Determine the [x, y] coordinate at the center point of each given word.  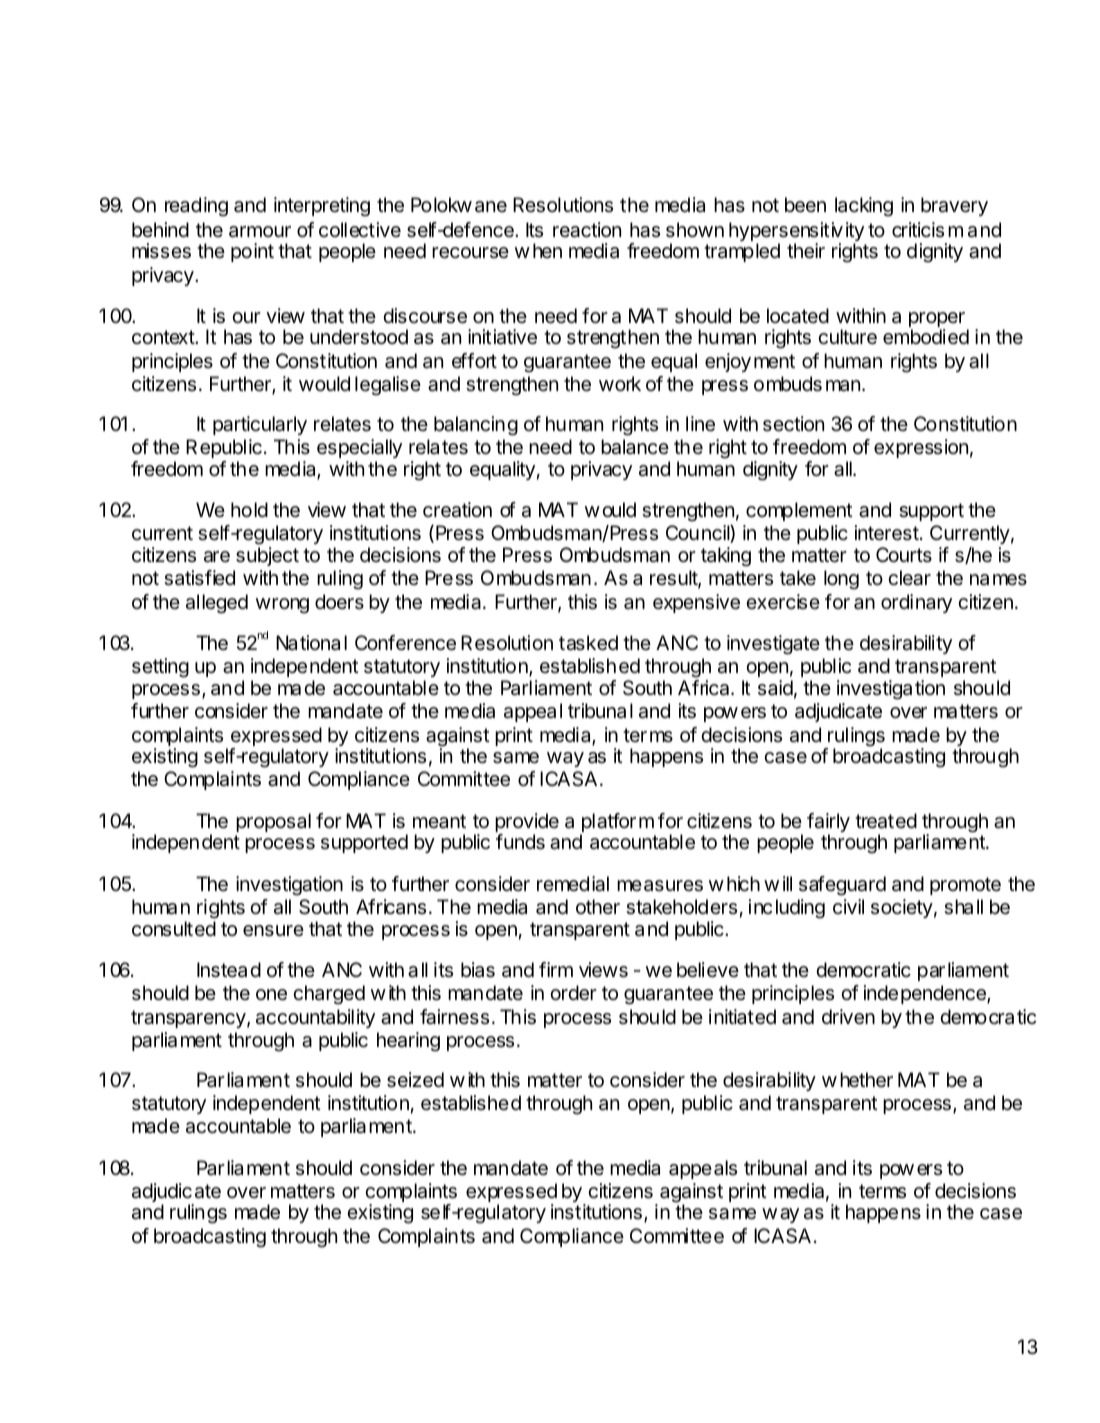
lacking [864, 207]
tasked [588, 643]
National [311, 642]
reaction [587, 230]
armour [260, 232]
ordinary [916, 603]
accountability [315, 1018]
